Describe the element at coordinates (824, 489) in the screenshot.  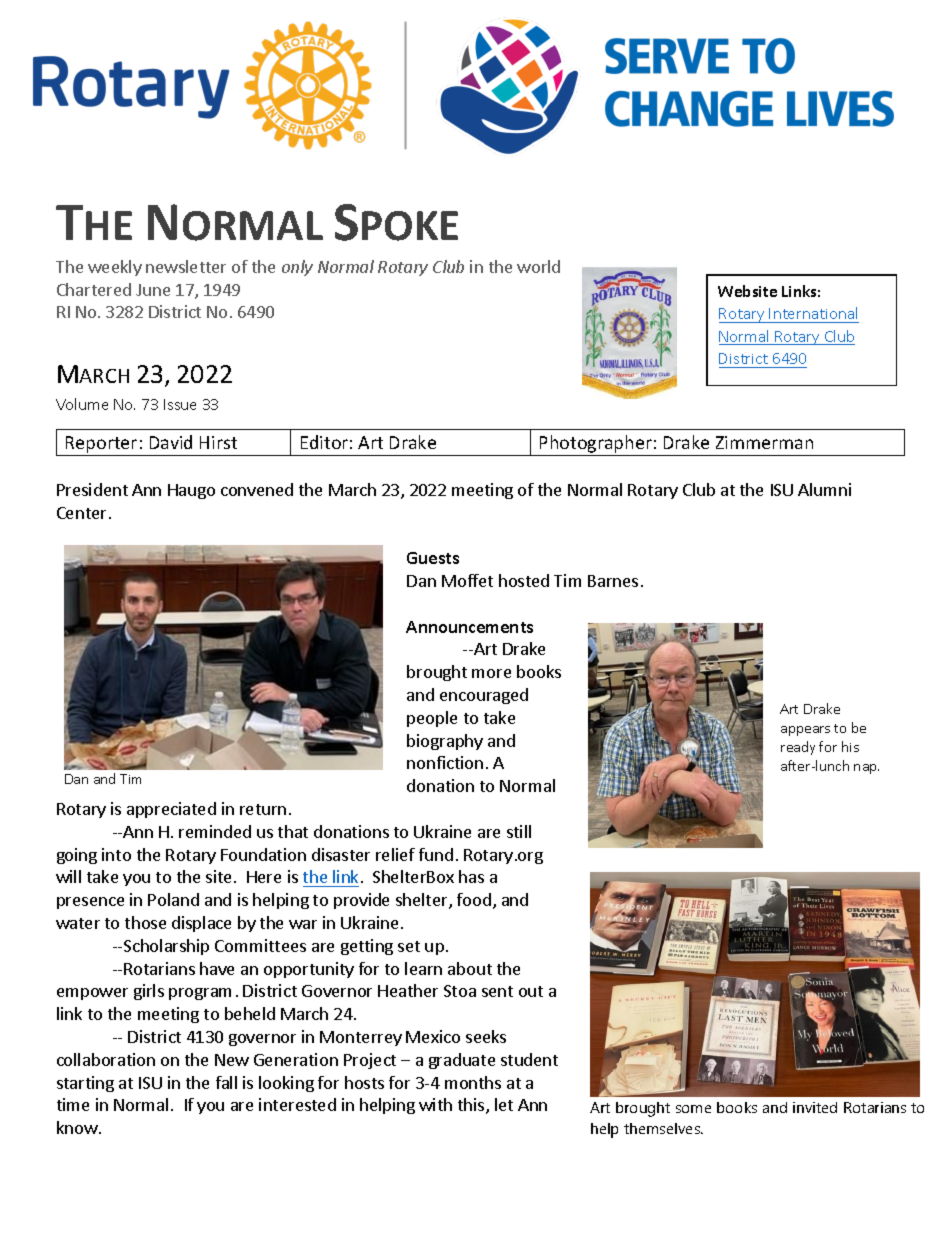
I see `Alumni` at that location.
